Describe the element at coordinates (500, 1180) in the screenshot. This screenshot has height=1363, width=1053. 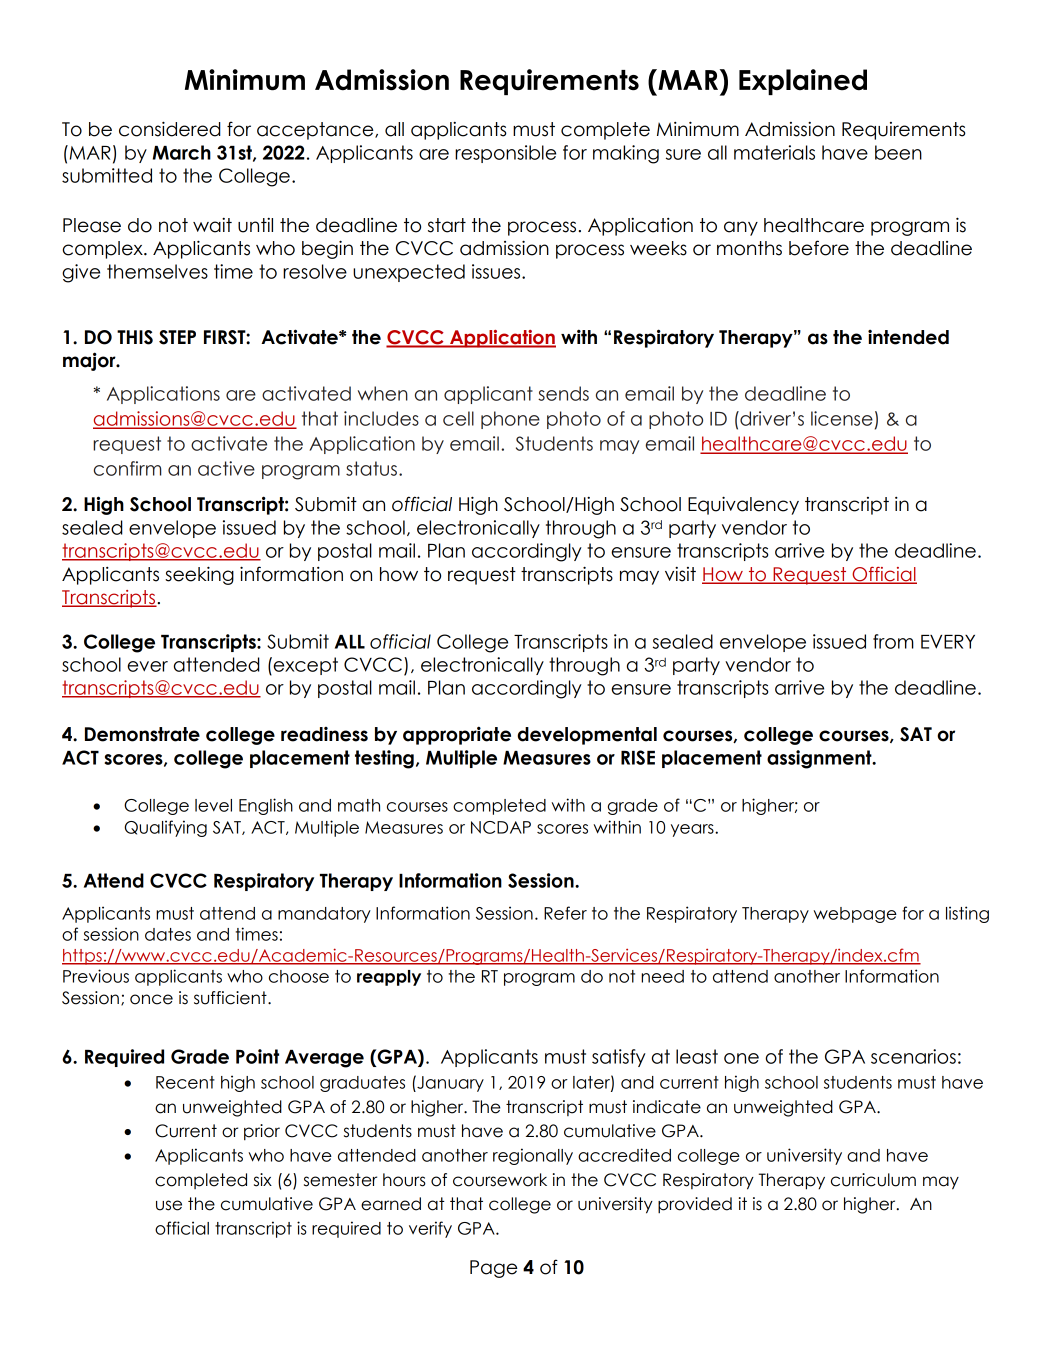
I see `coursework` at that location.
